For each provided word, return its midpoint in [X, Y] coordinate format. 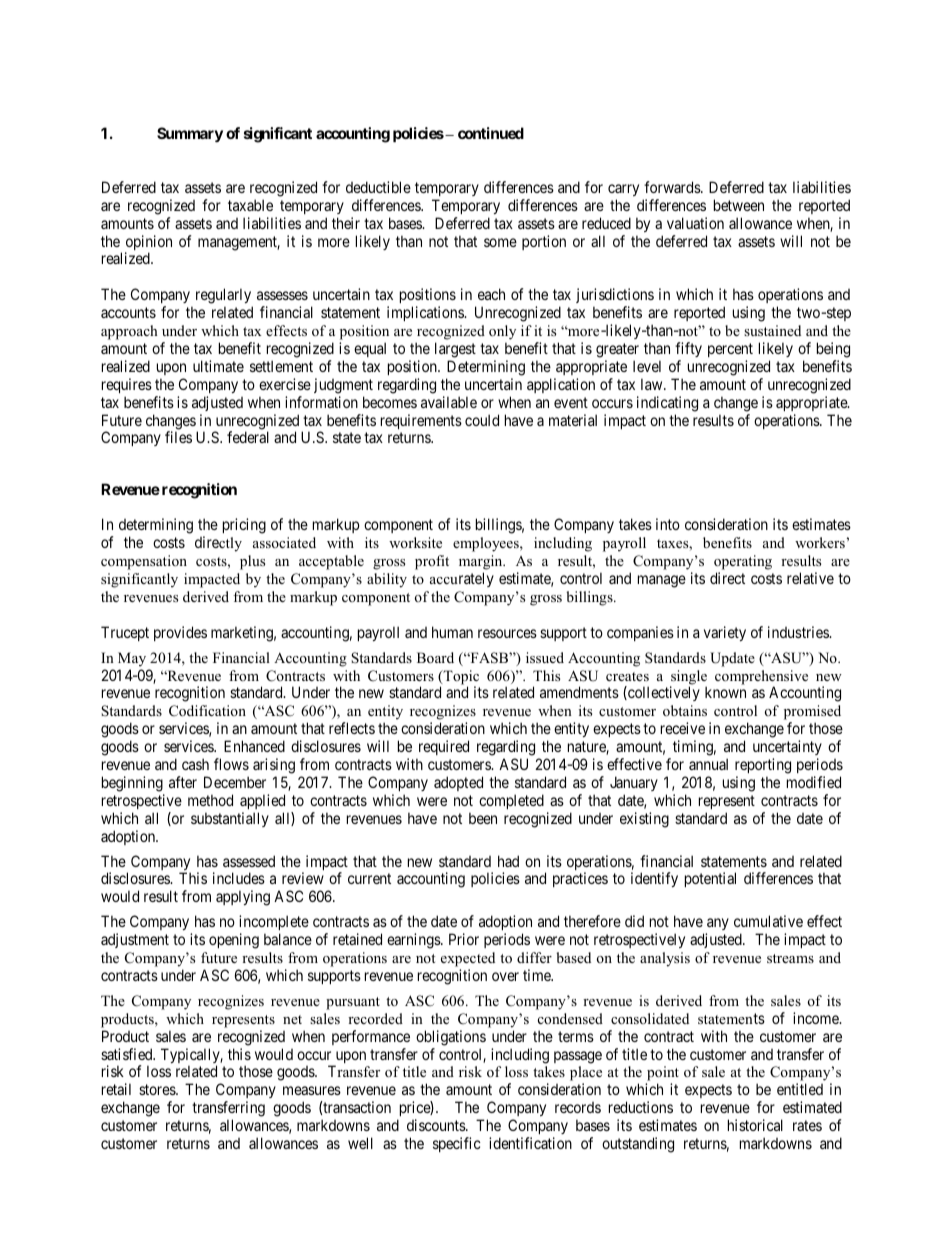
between [739, 205]
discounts [437, 1125]
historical [755, 1125]
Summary [190, 134]
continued [491, 133]
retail [116, 1089]
